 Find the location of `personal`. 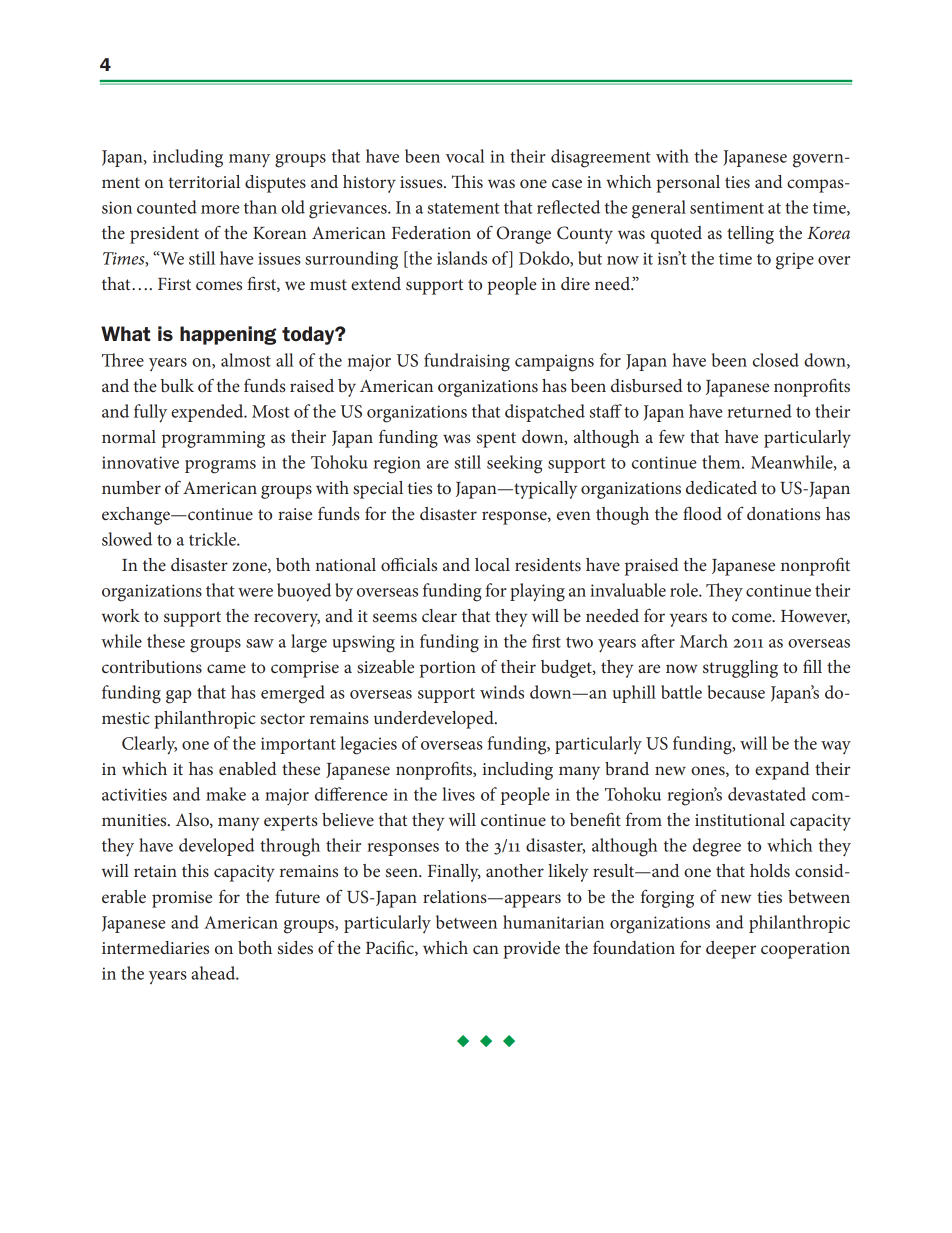

personal is located at coordinates (688, 184).
